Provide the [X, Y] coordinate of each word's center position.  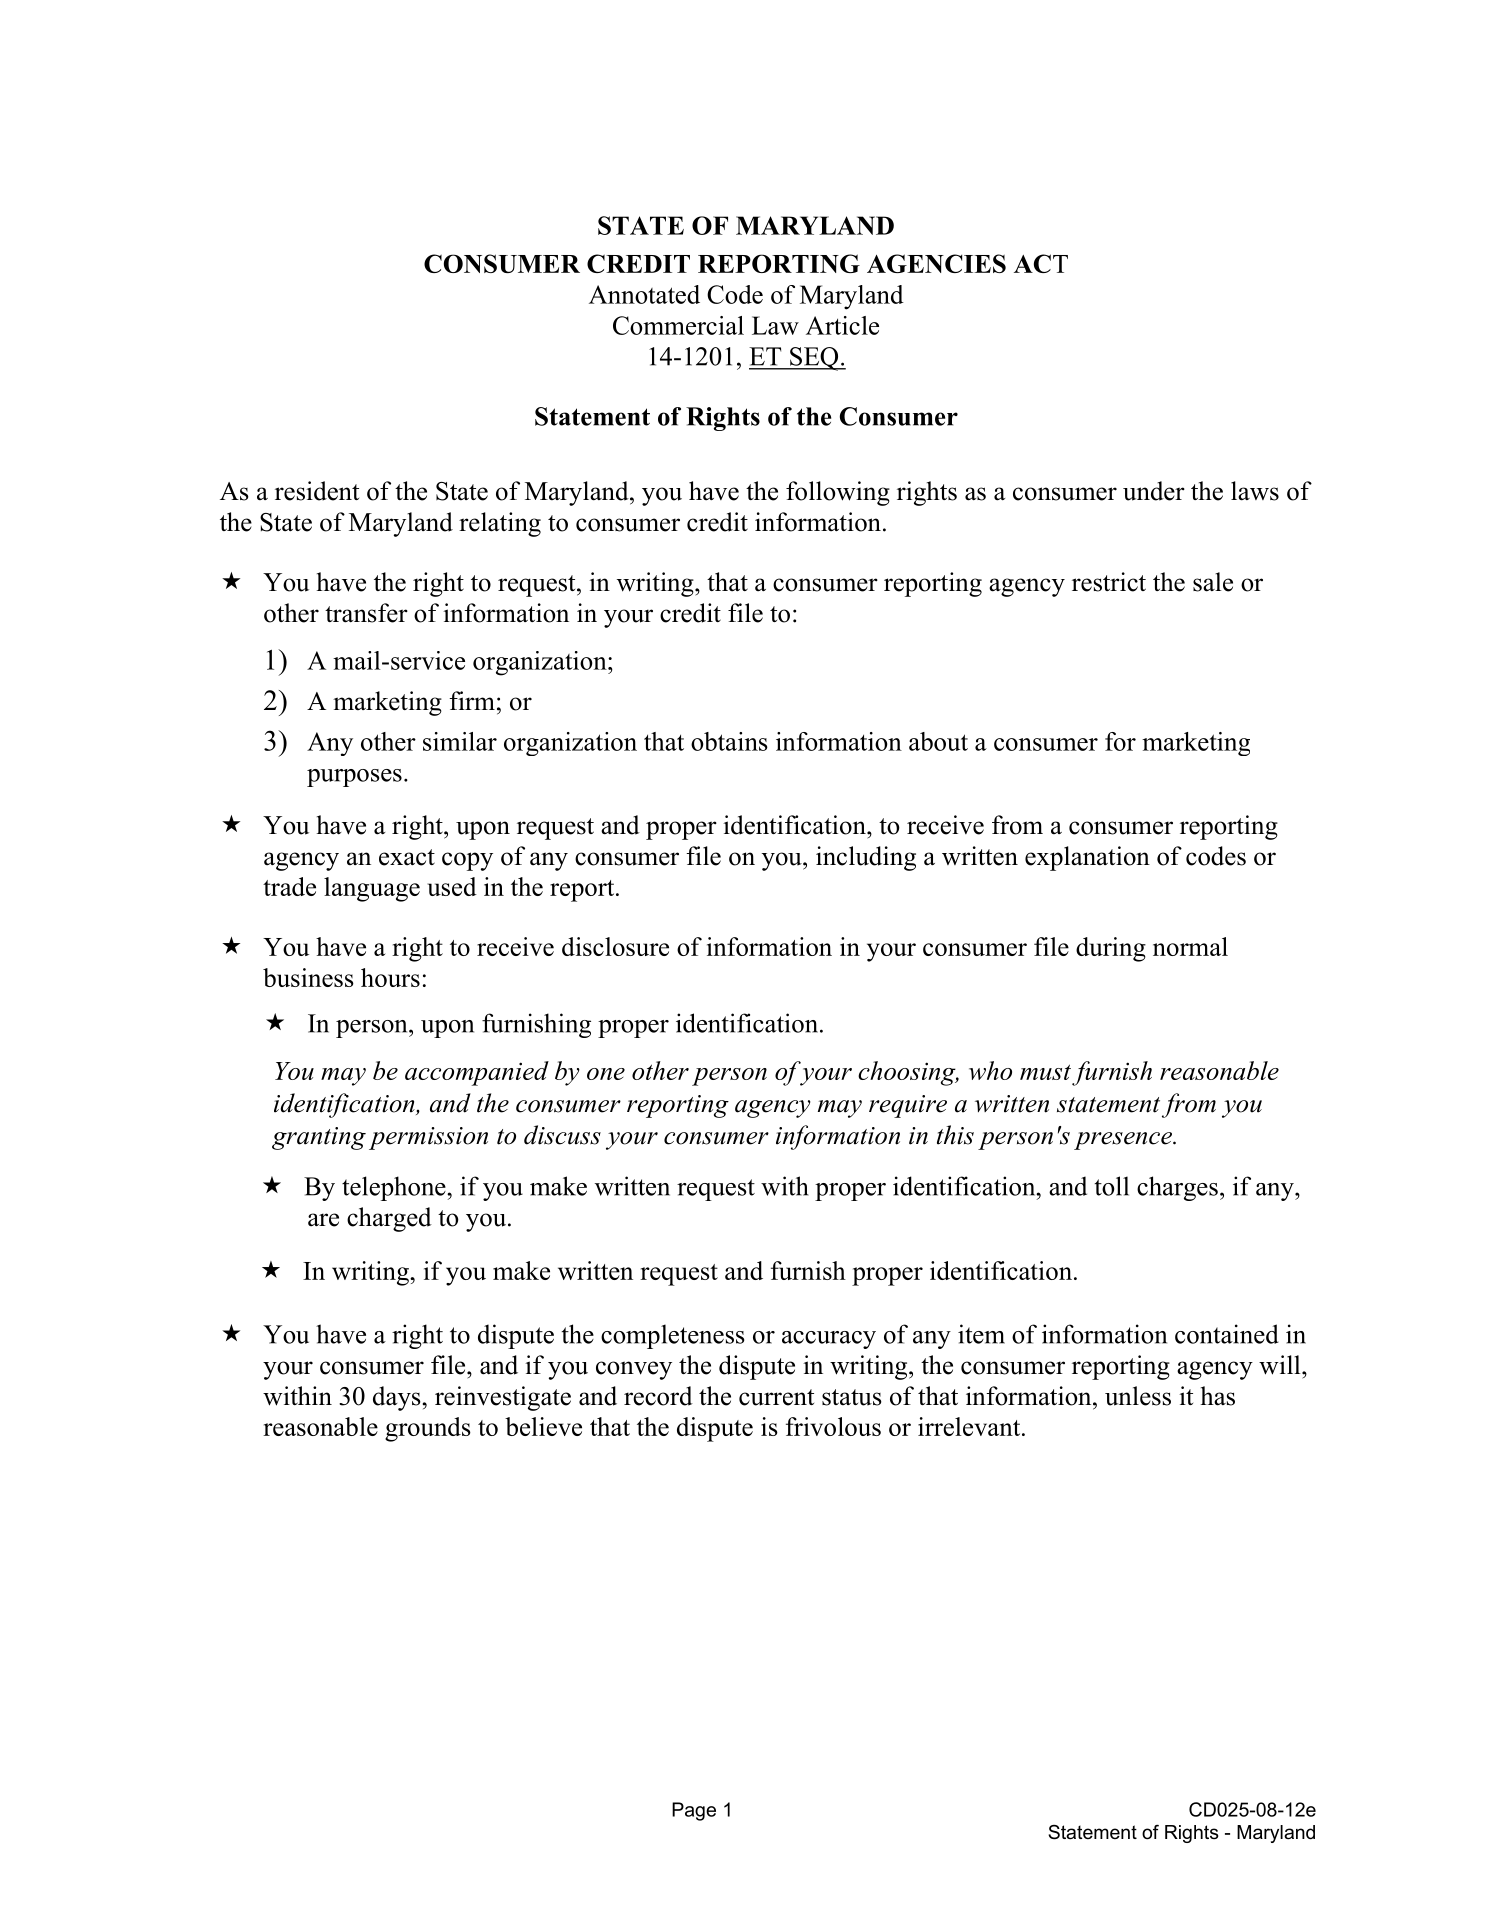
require [908, 1106]
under [1154, 491]
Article [842, 325]
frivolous [833, 1426]
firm [472, 700]
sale [1213, 582]
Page [694, 1811]
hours [390, 977]
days [398, 1398]
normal [1190, 946]
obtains [729, 741]
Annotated [644, 294]
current [776, 1397]
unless [1138, 1396]
